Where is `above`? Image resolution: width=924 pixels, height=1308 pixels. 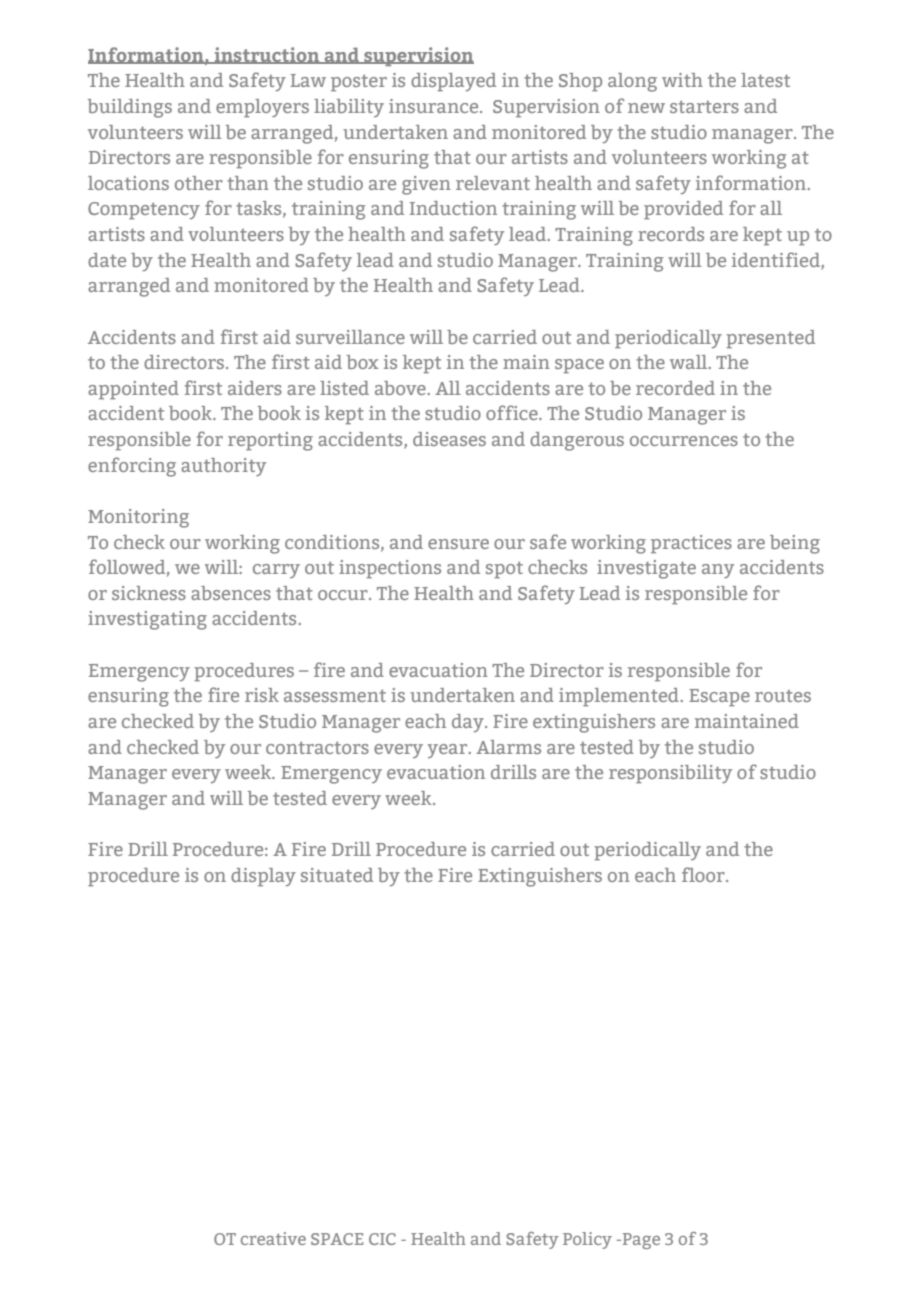 above is located at coordinates (401, 388).
